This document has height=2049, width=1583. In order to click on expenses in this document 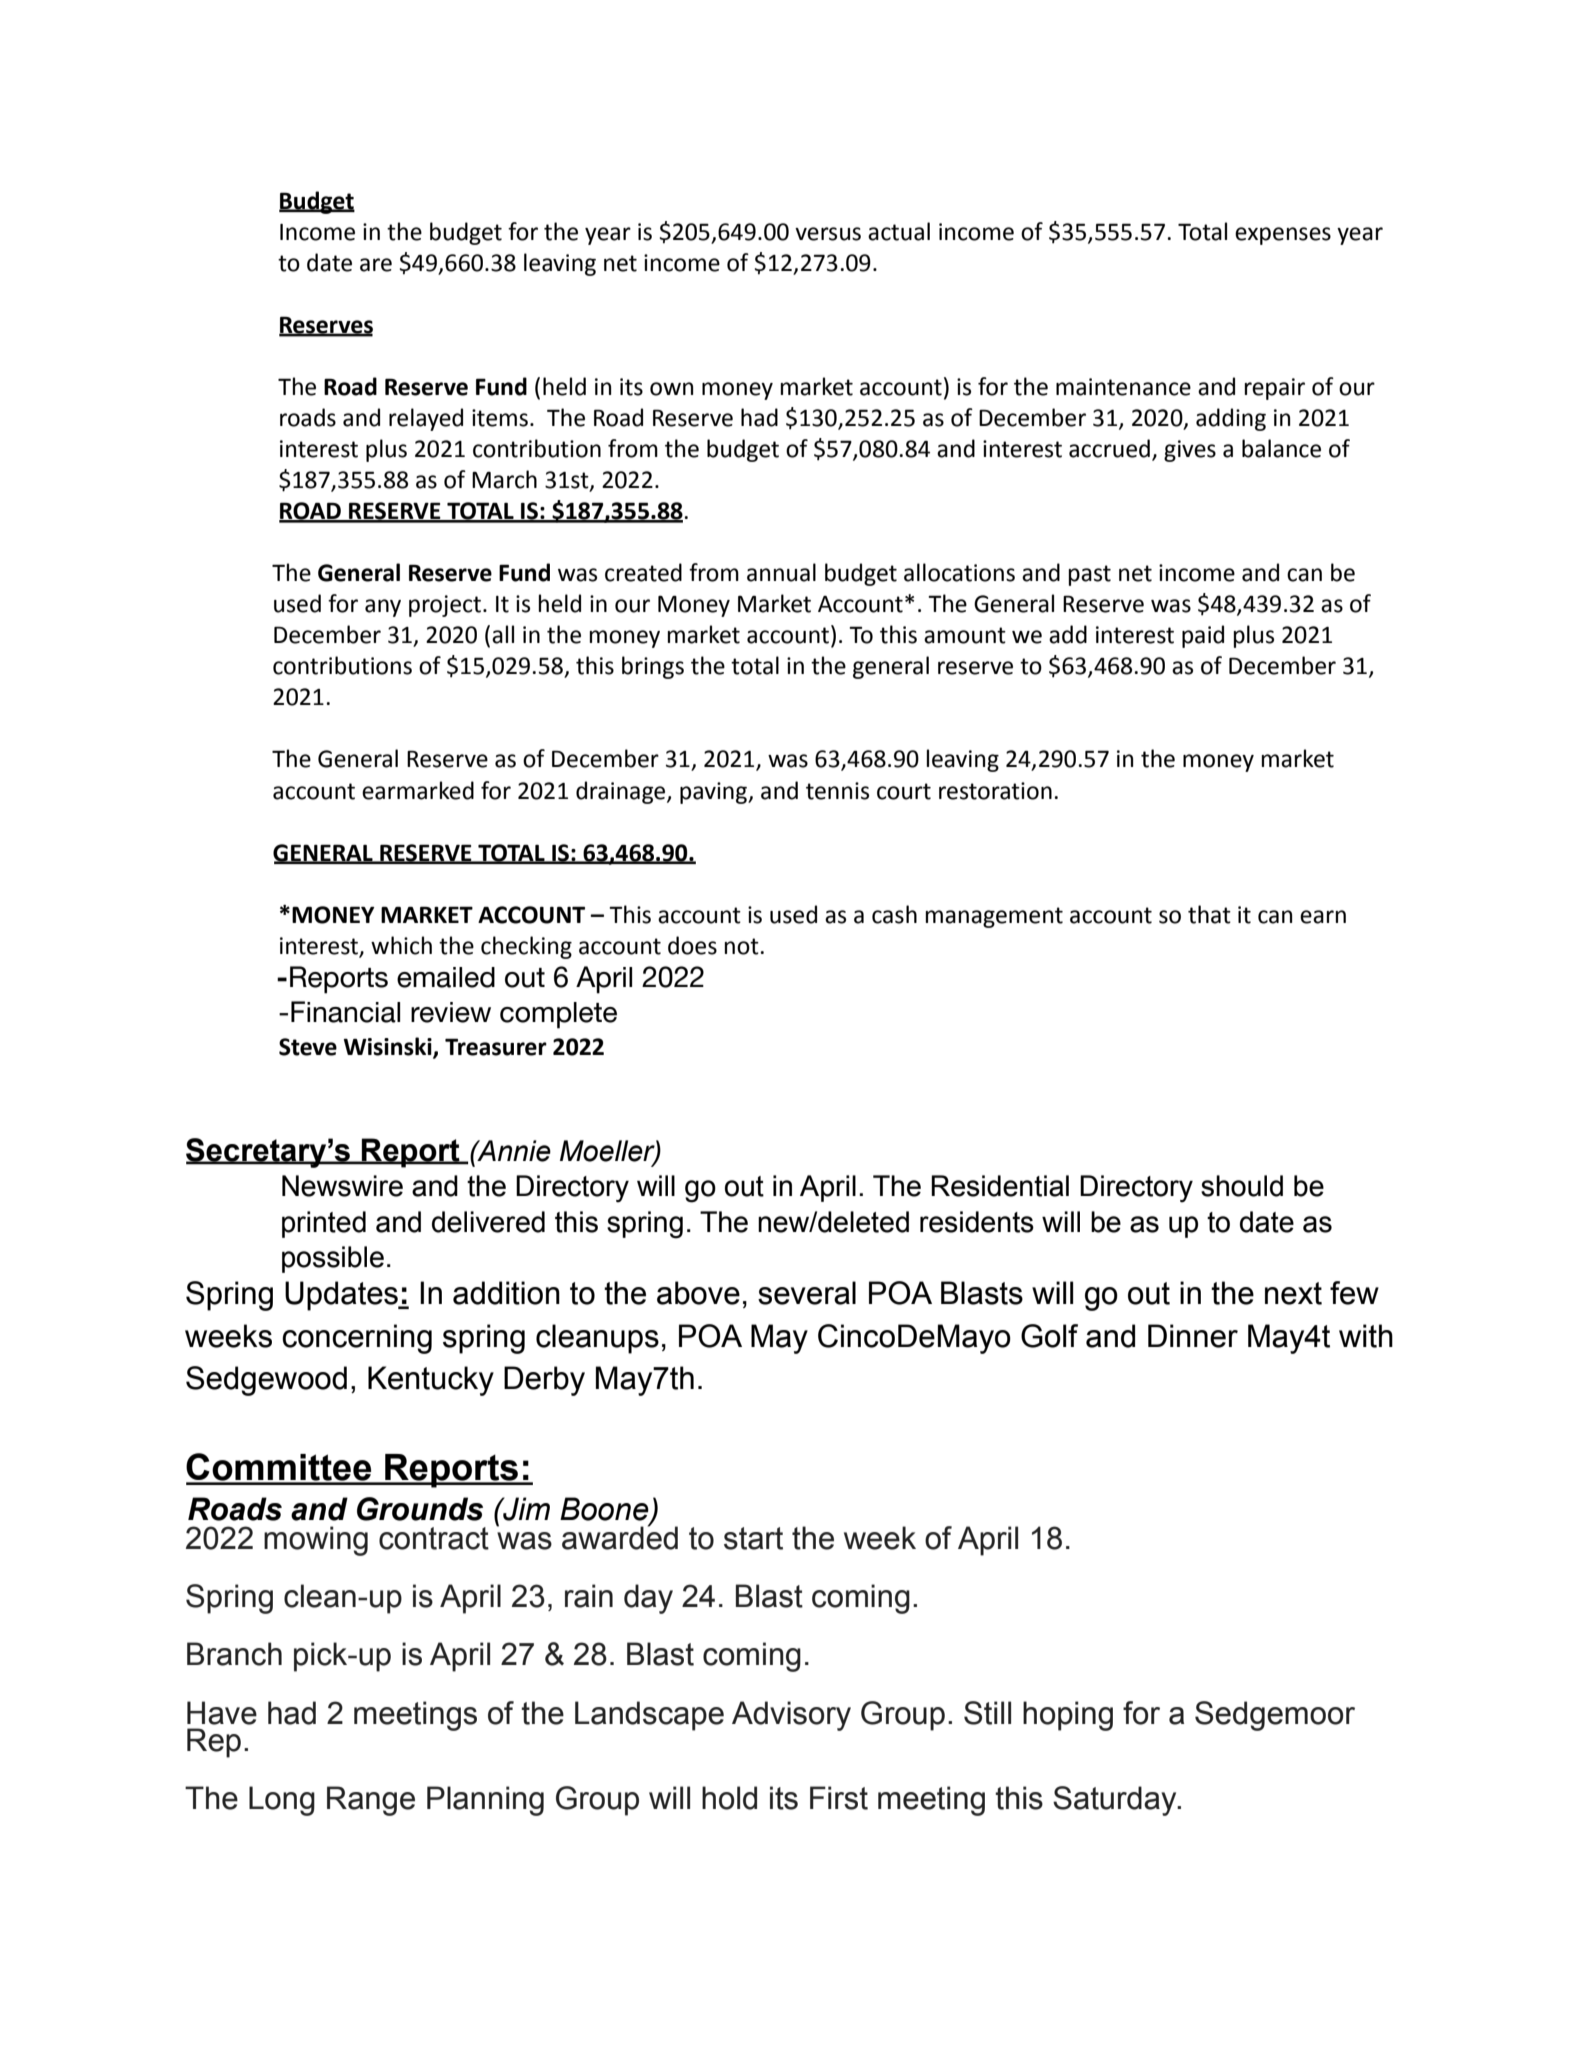, I will do `click(1283, 236)`.
